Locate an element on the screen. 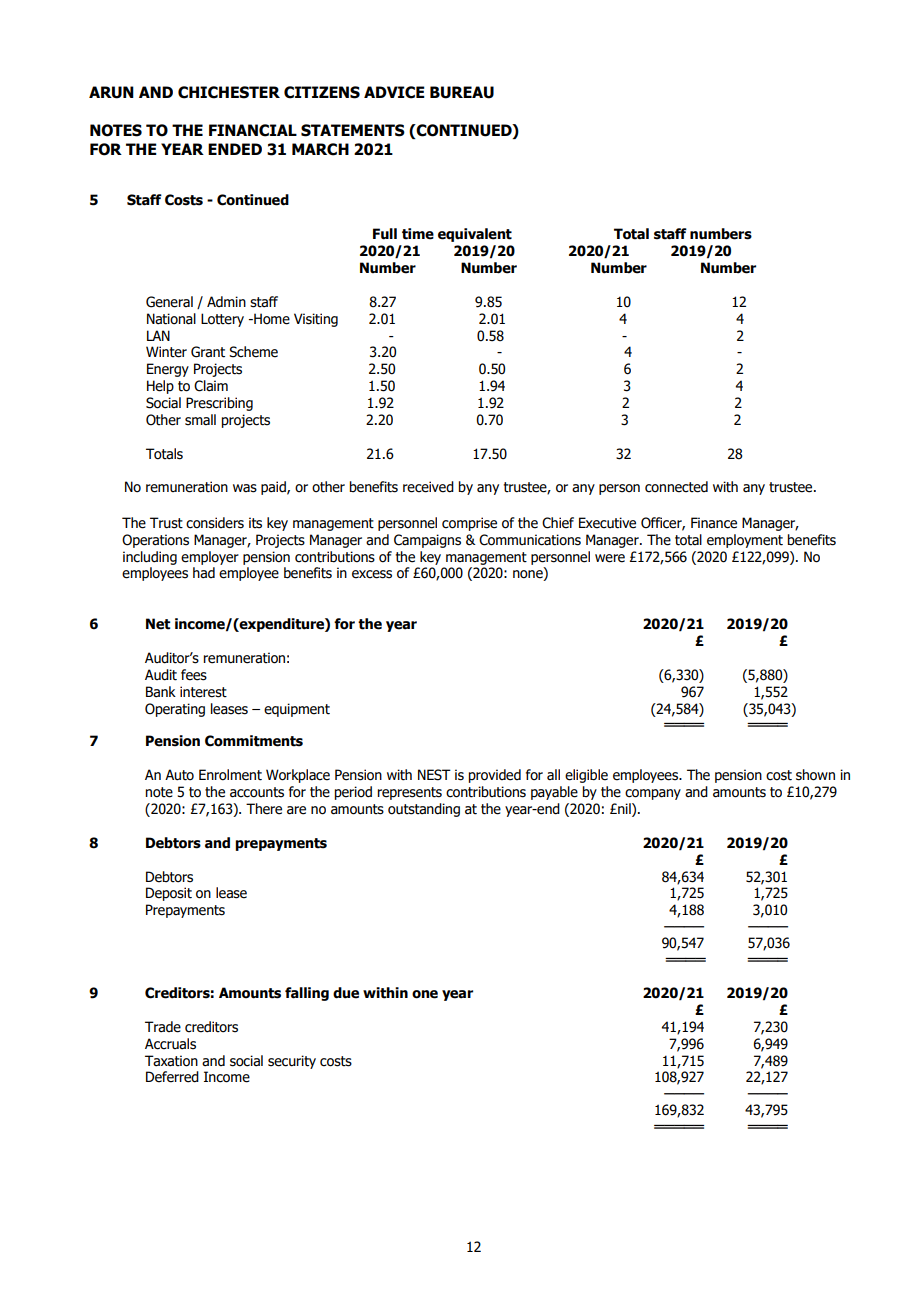 This screenshot has height=1308, width=924. Campaigns is located at coordinates (427, 541).
